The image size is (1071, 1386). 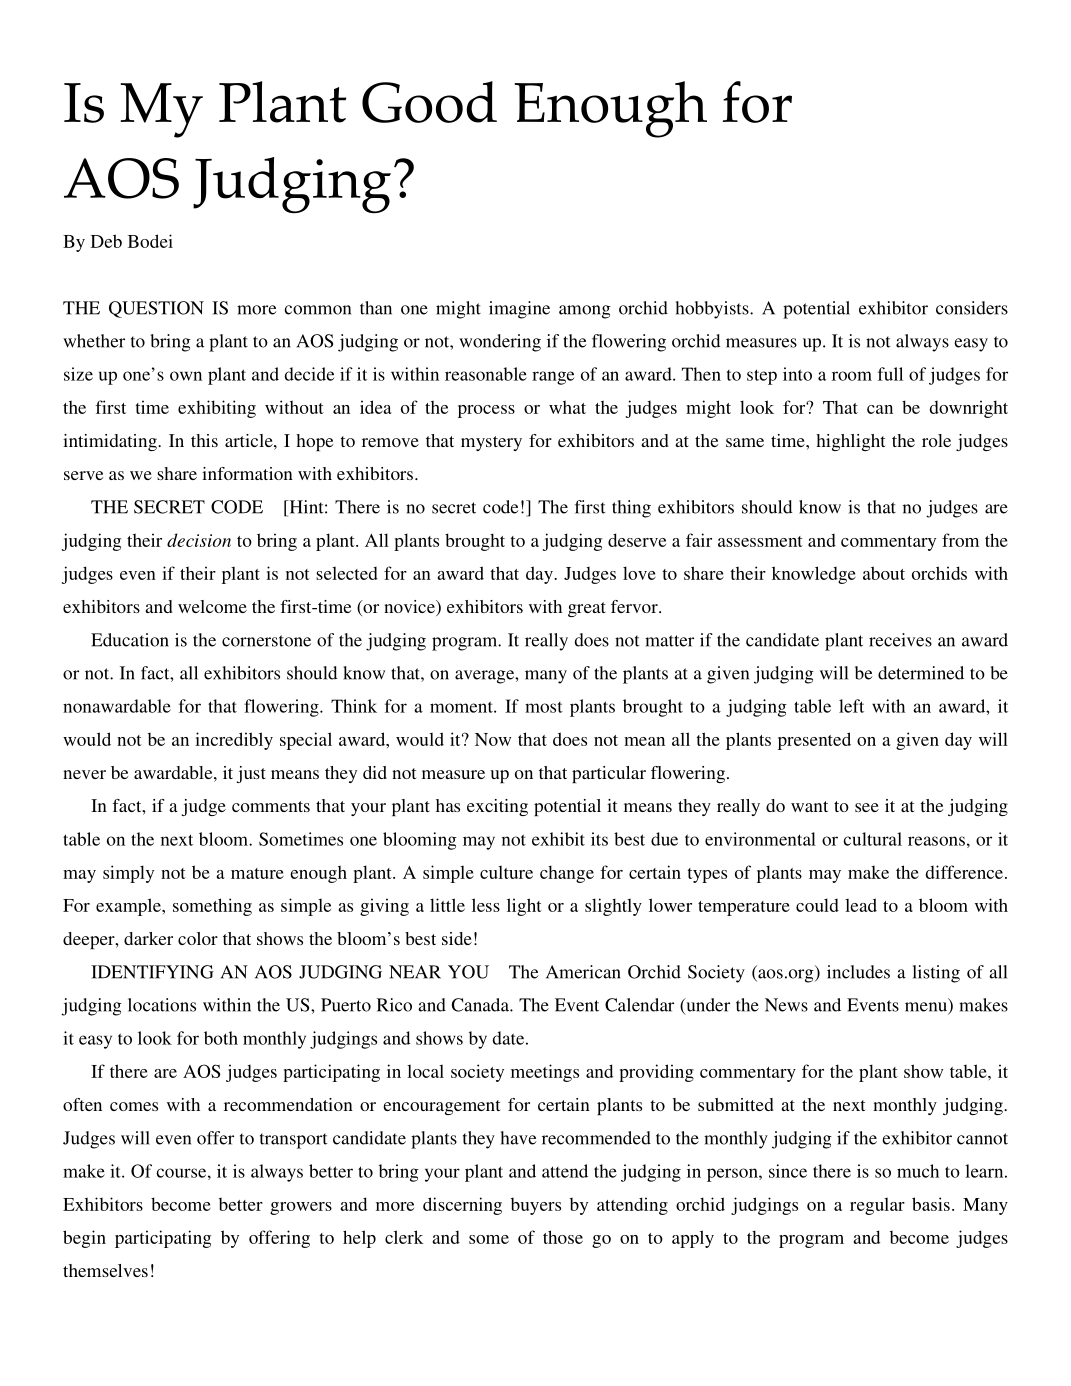 I want to click on Deb, so click(x=106, y=241).
